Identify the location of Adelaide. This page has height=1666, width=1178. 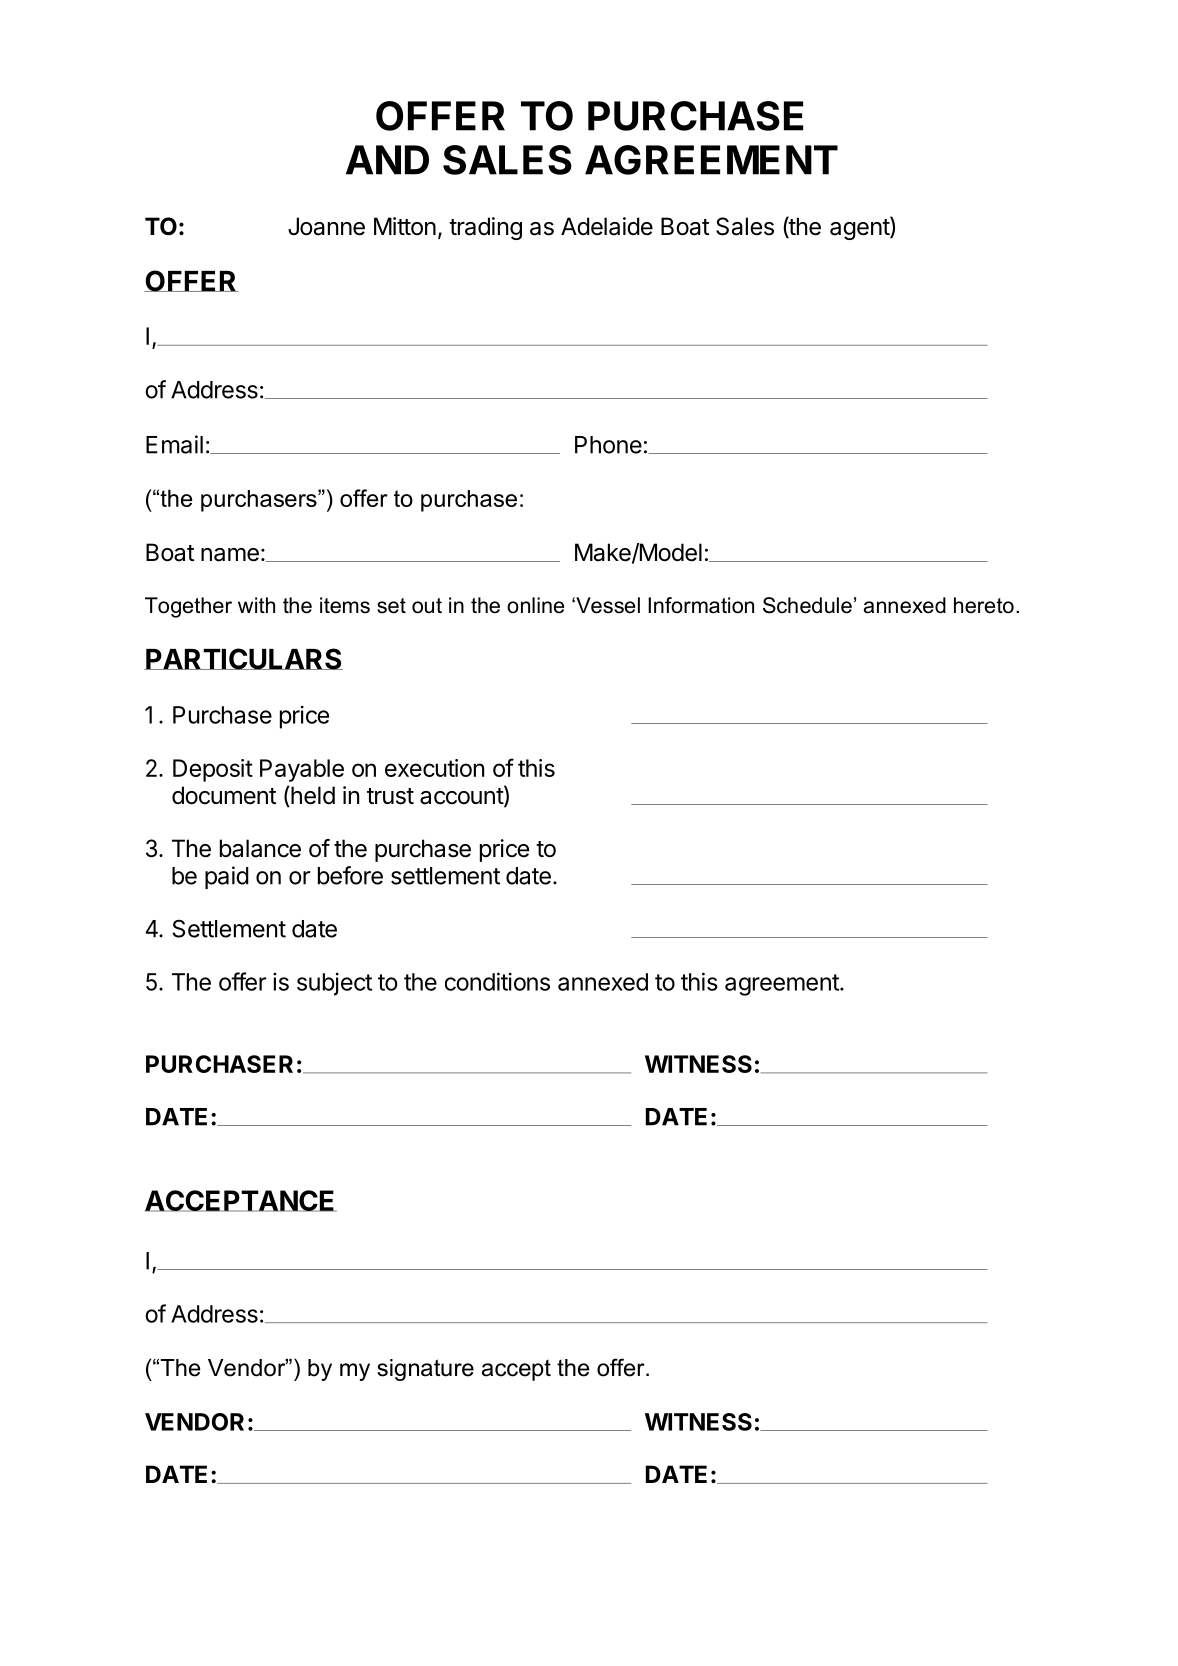
(607, 226).
